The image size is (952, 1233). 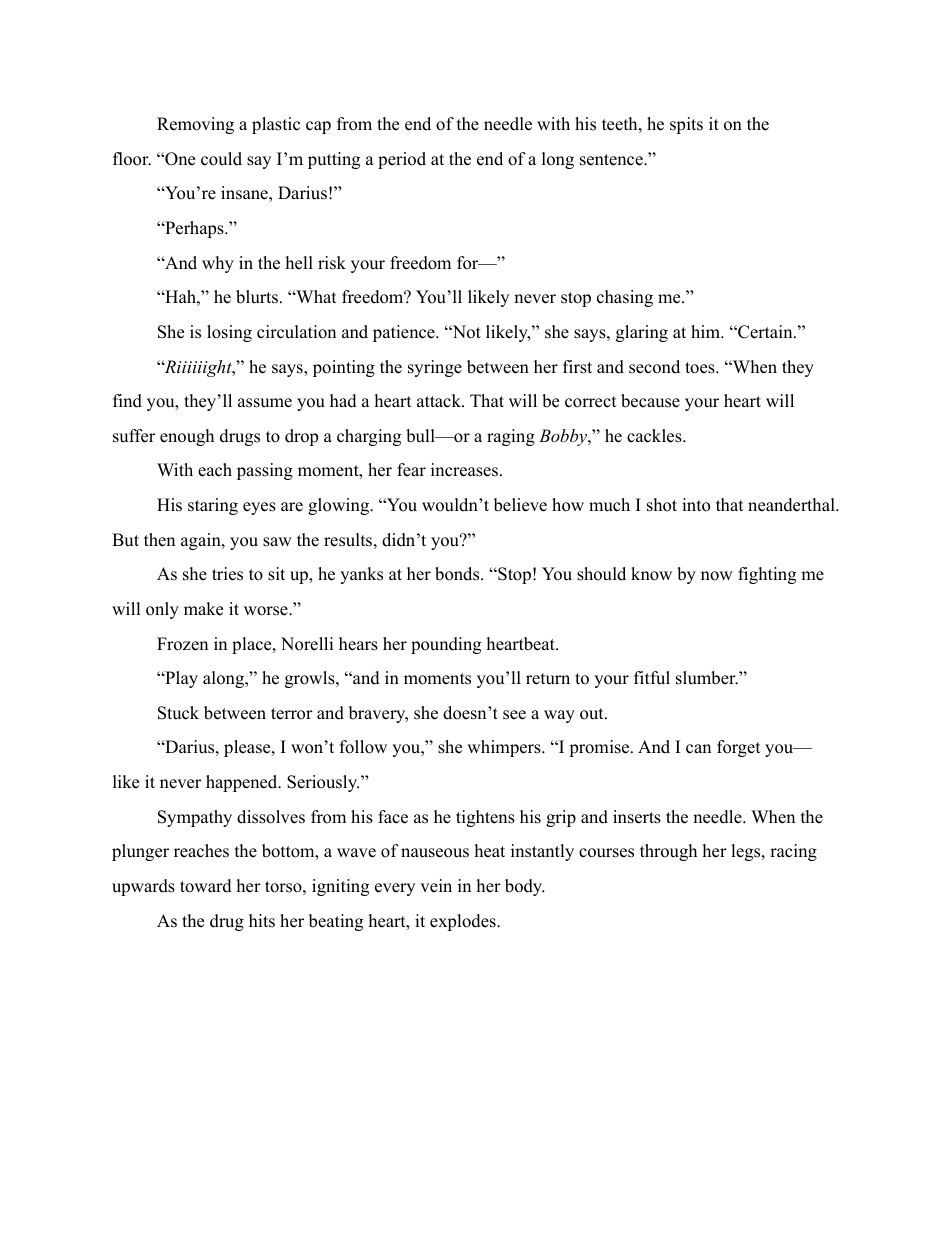 I want to click on could, so click(x=221, y=159).
